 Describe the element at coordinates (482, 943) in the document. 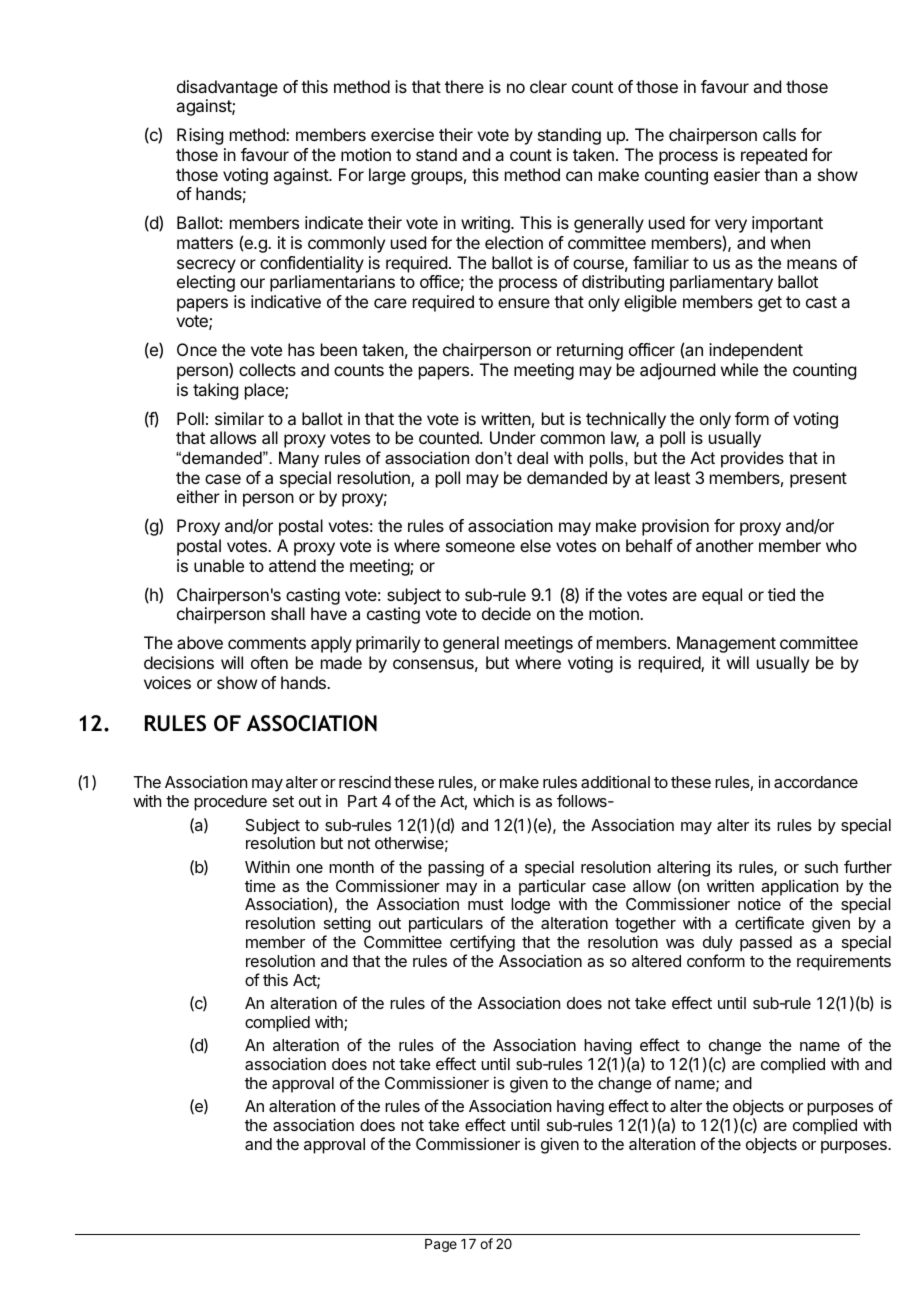

I see `certifying` at that location.
